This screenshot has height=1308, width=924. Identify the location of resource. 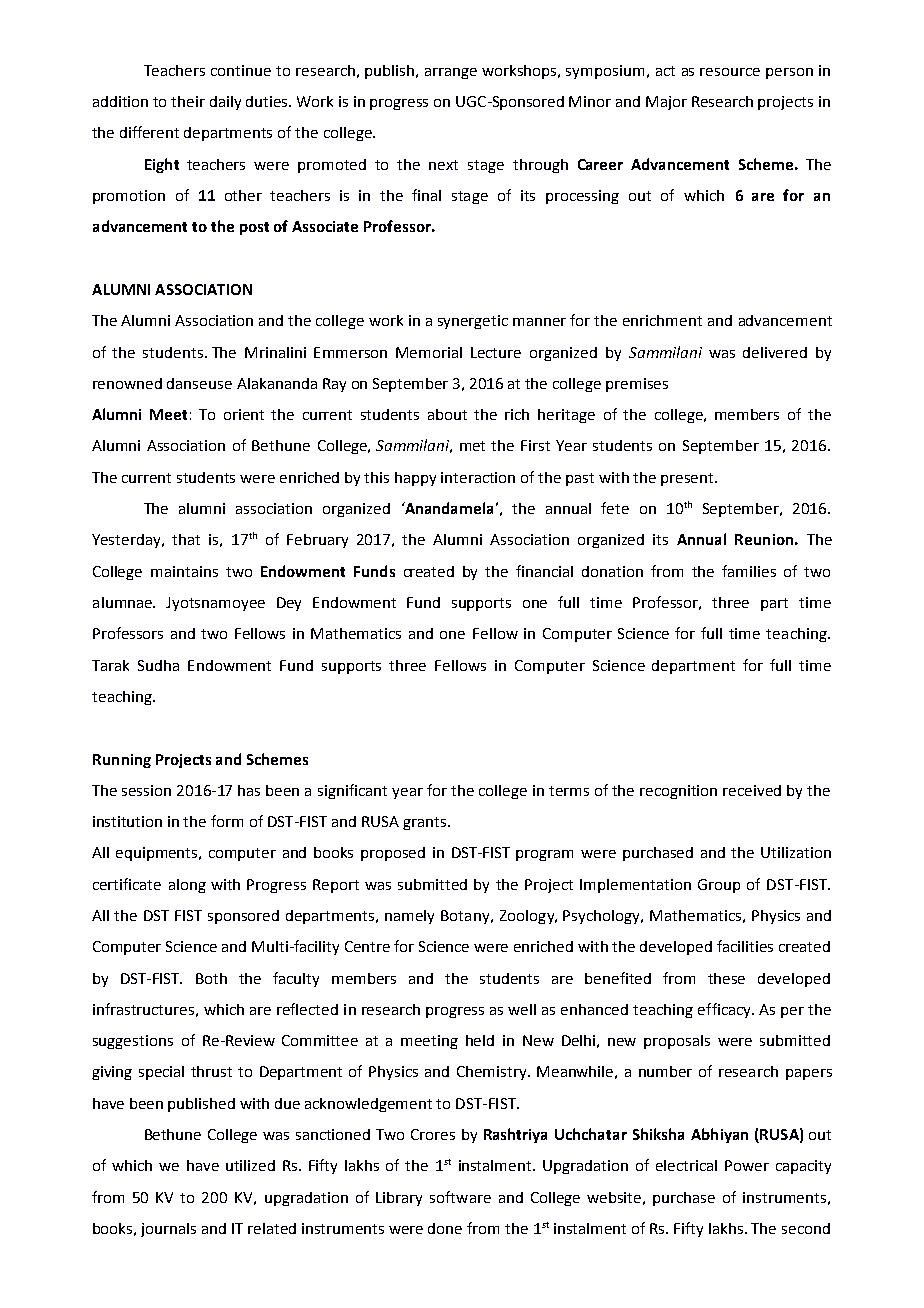
(730, 72).
